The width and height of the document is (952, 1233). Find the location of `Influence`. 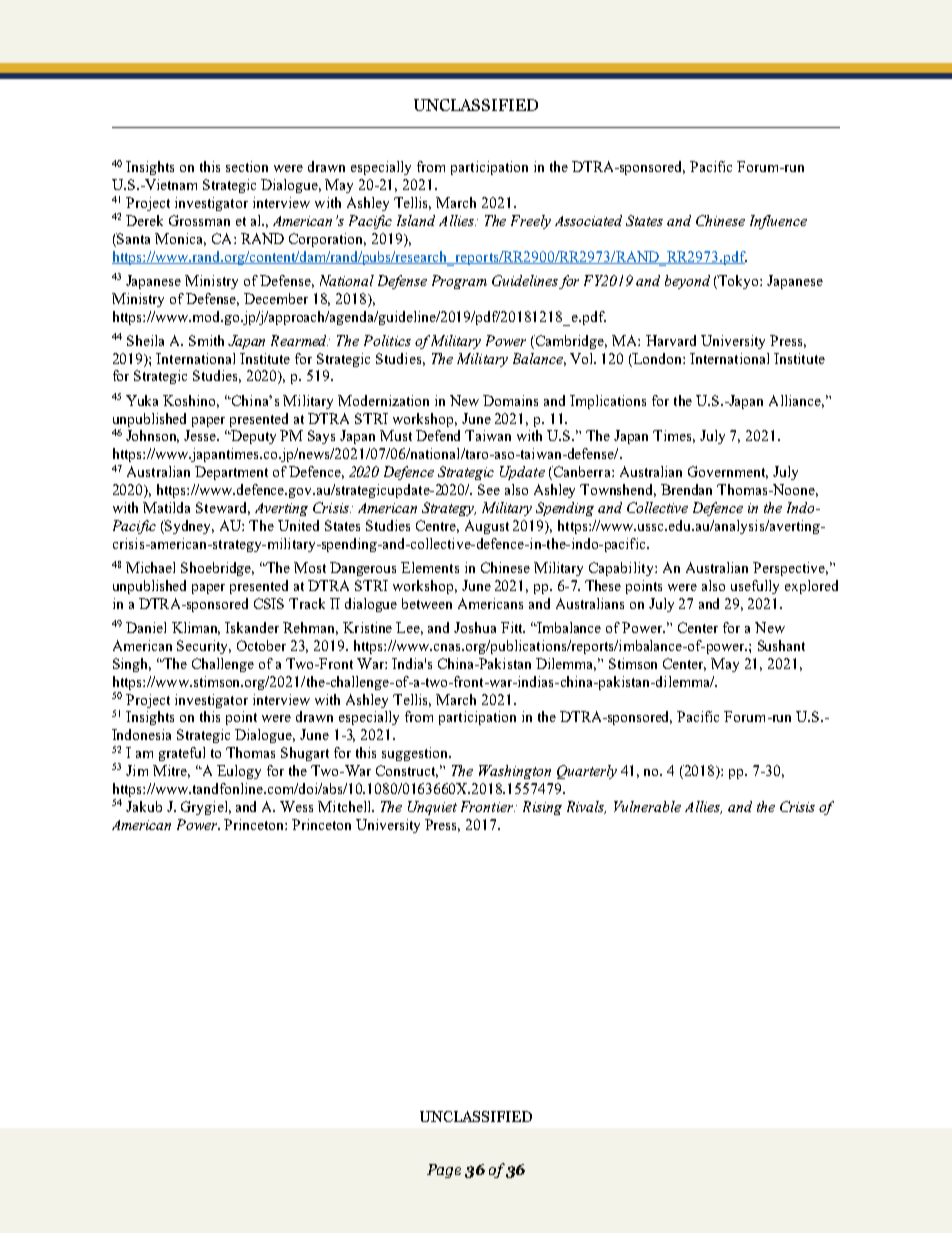

Influence is located at coordinates (778, 222).
